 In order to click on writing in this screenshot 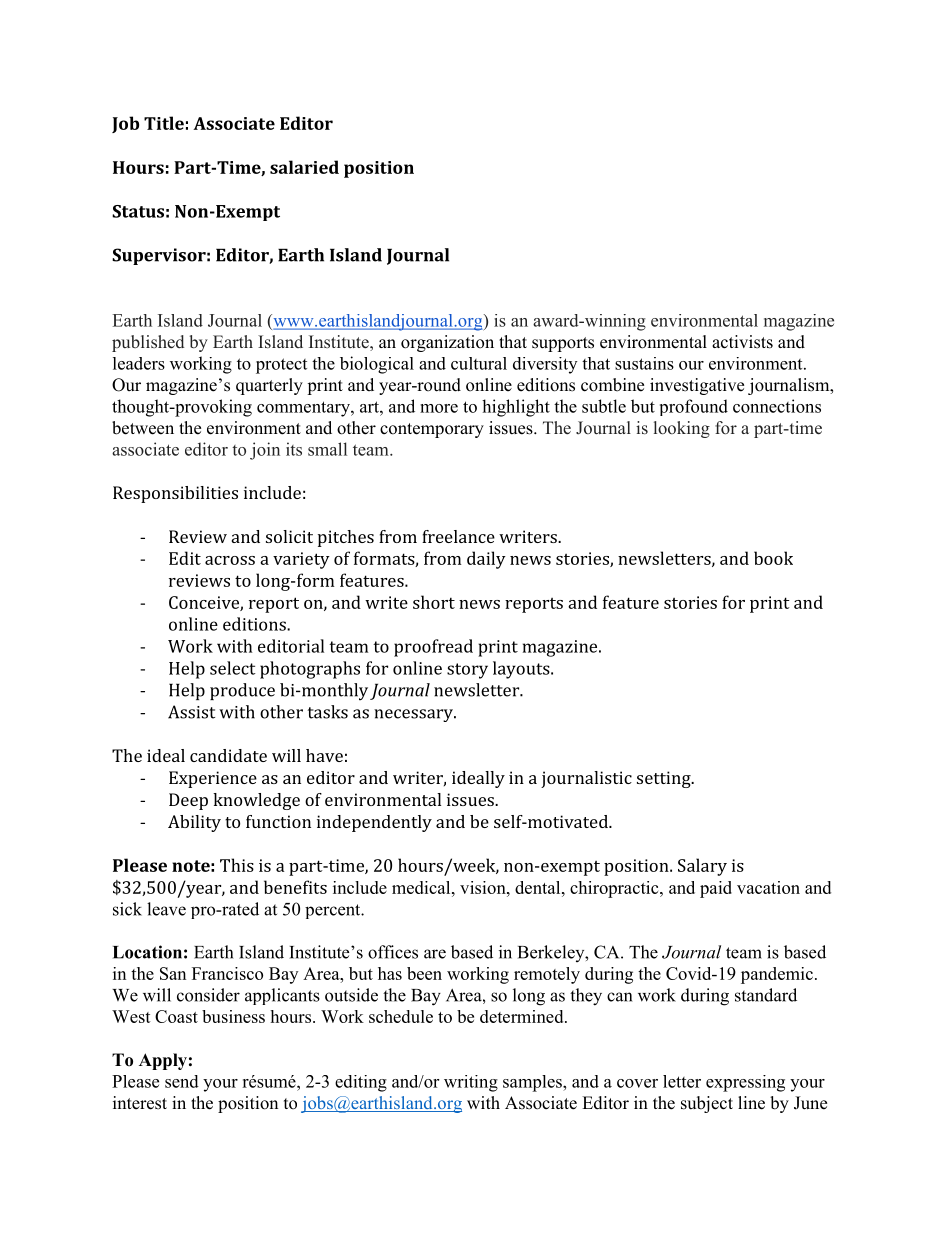, I will do `click(471, 1083)`.
